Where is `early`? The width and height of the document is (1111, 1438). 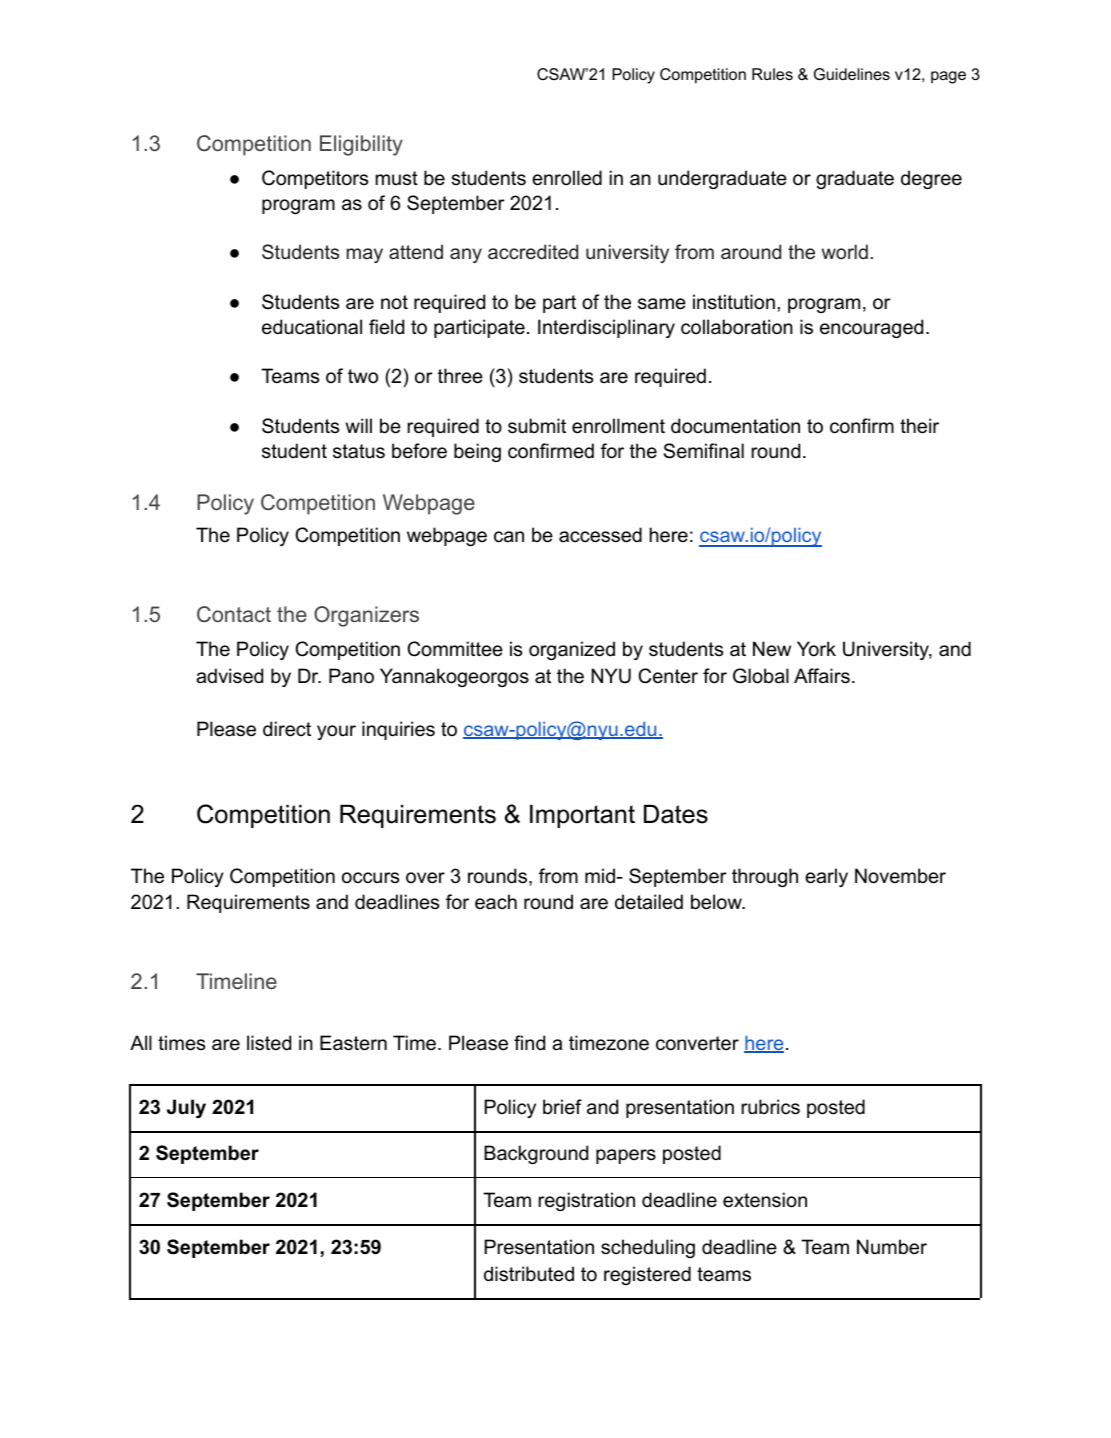
early is located at coordinates (826, 877).
